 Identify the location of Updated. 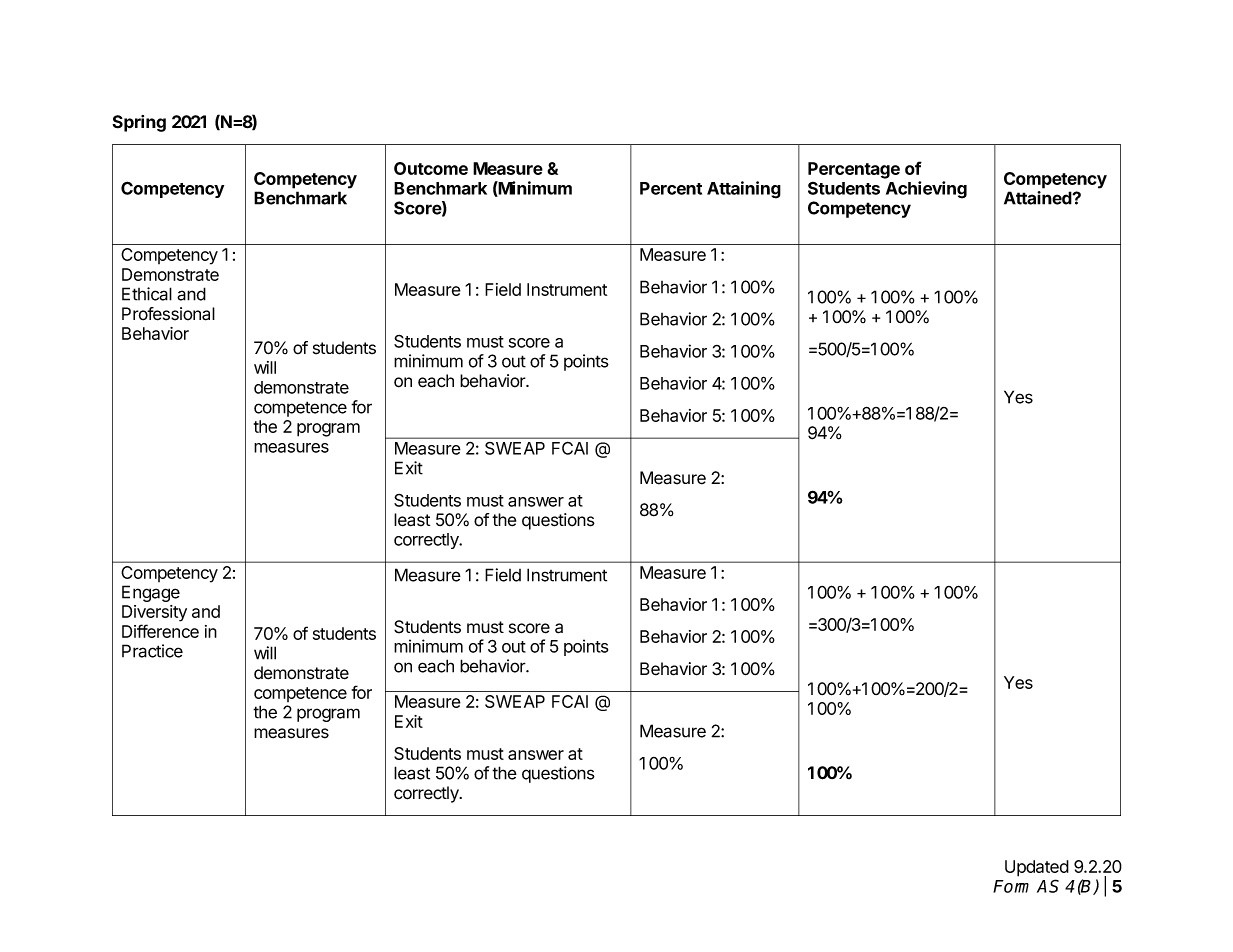
(1037, 868).
